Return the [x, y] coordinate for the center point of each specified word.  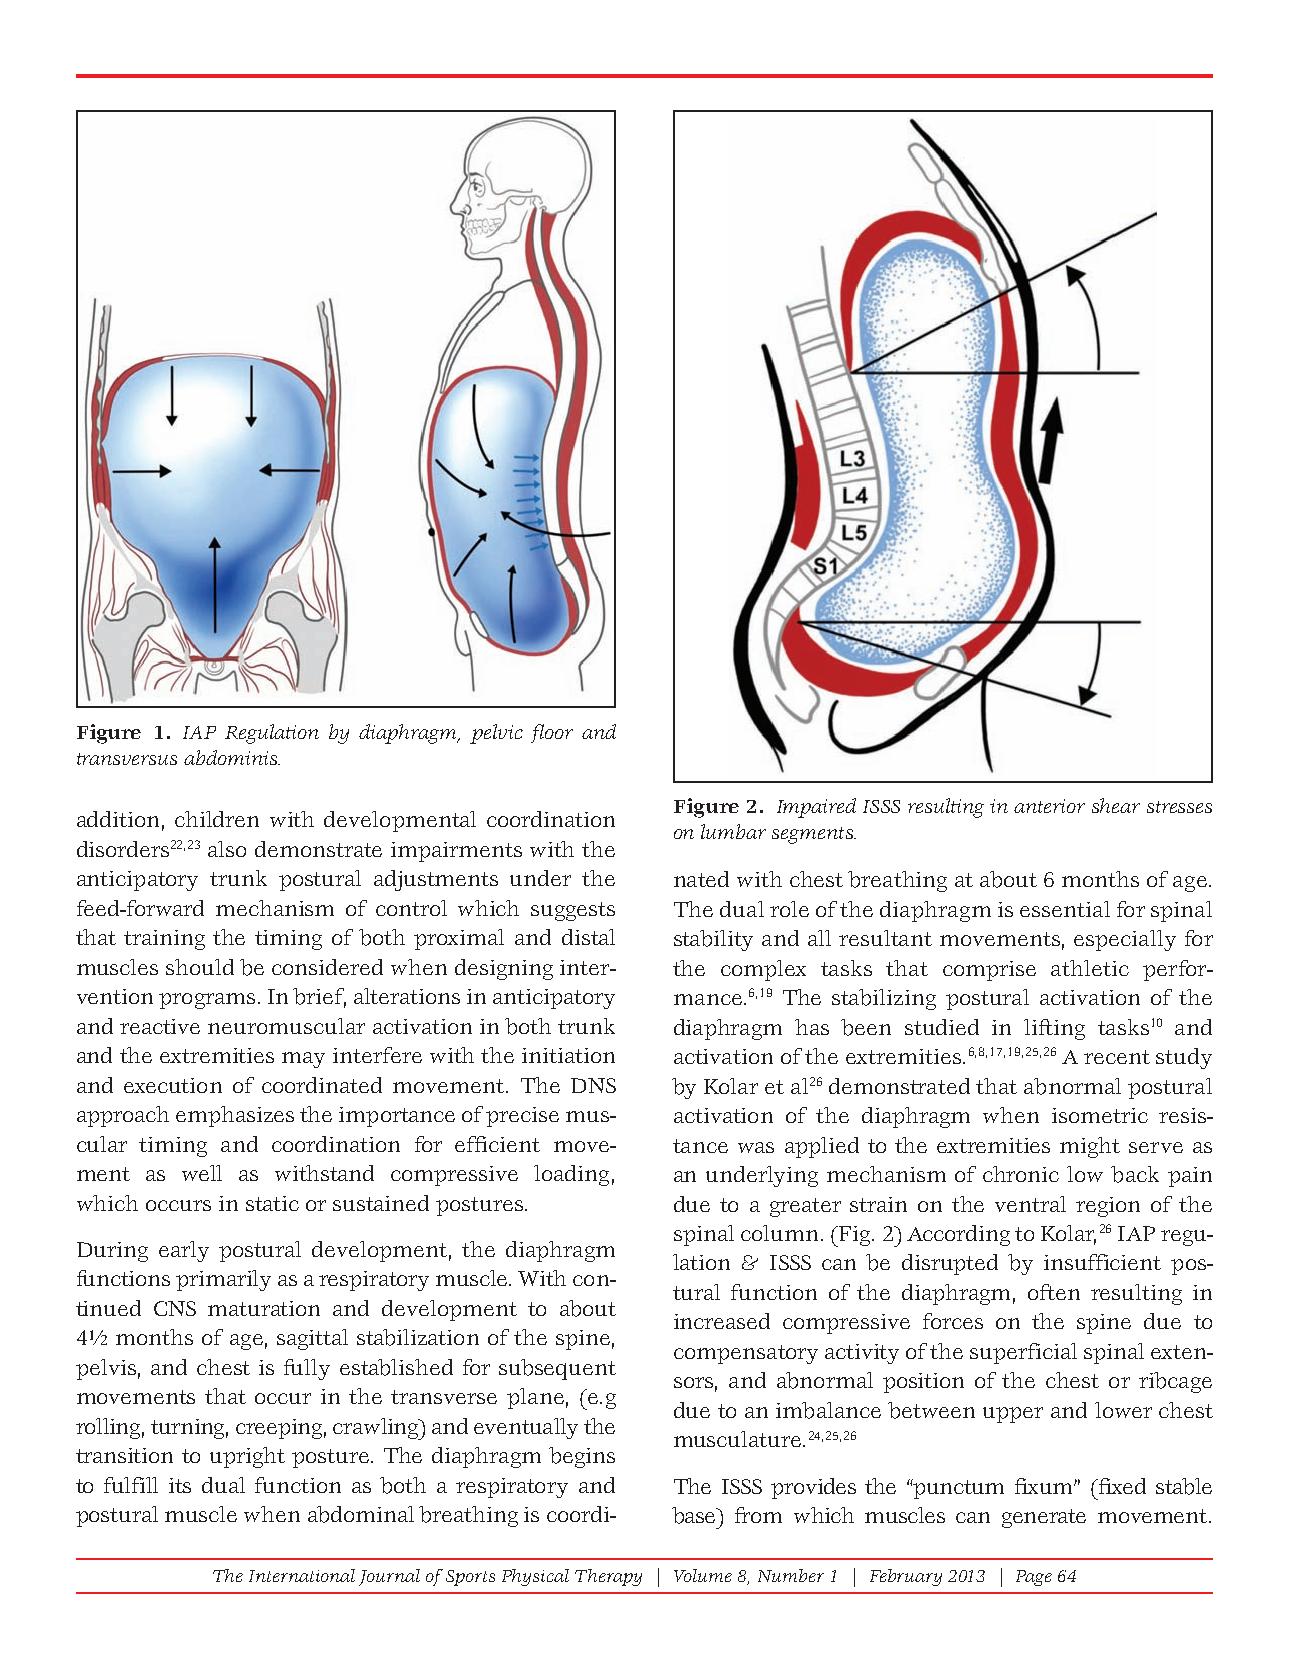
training [164, 940]
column [779, 1233]
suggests [573, 911]
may [303, 1060]
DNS [593, 1085]
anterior [1049, 806]
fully [307, 1369]
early [184, 1251]
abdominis [231, 757]
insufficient [1102, 1262]
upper [1013, 1415]
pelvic [496, 734]
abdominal [361, 1514]
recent [1117, 1057]
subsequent [557, 1369]
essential [1065, 909]
